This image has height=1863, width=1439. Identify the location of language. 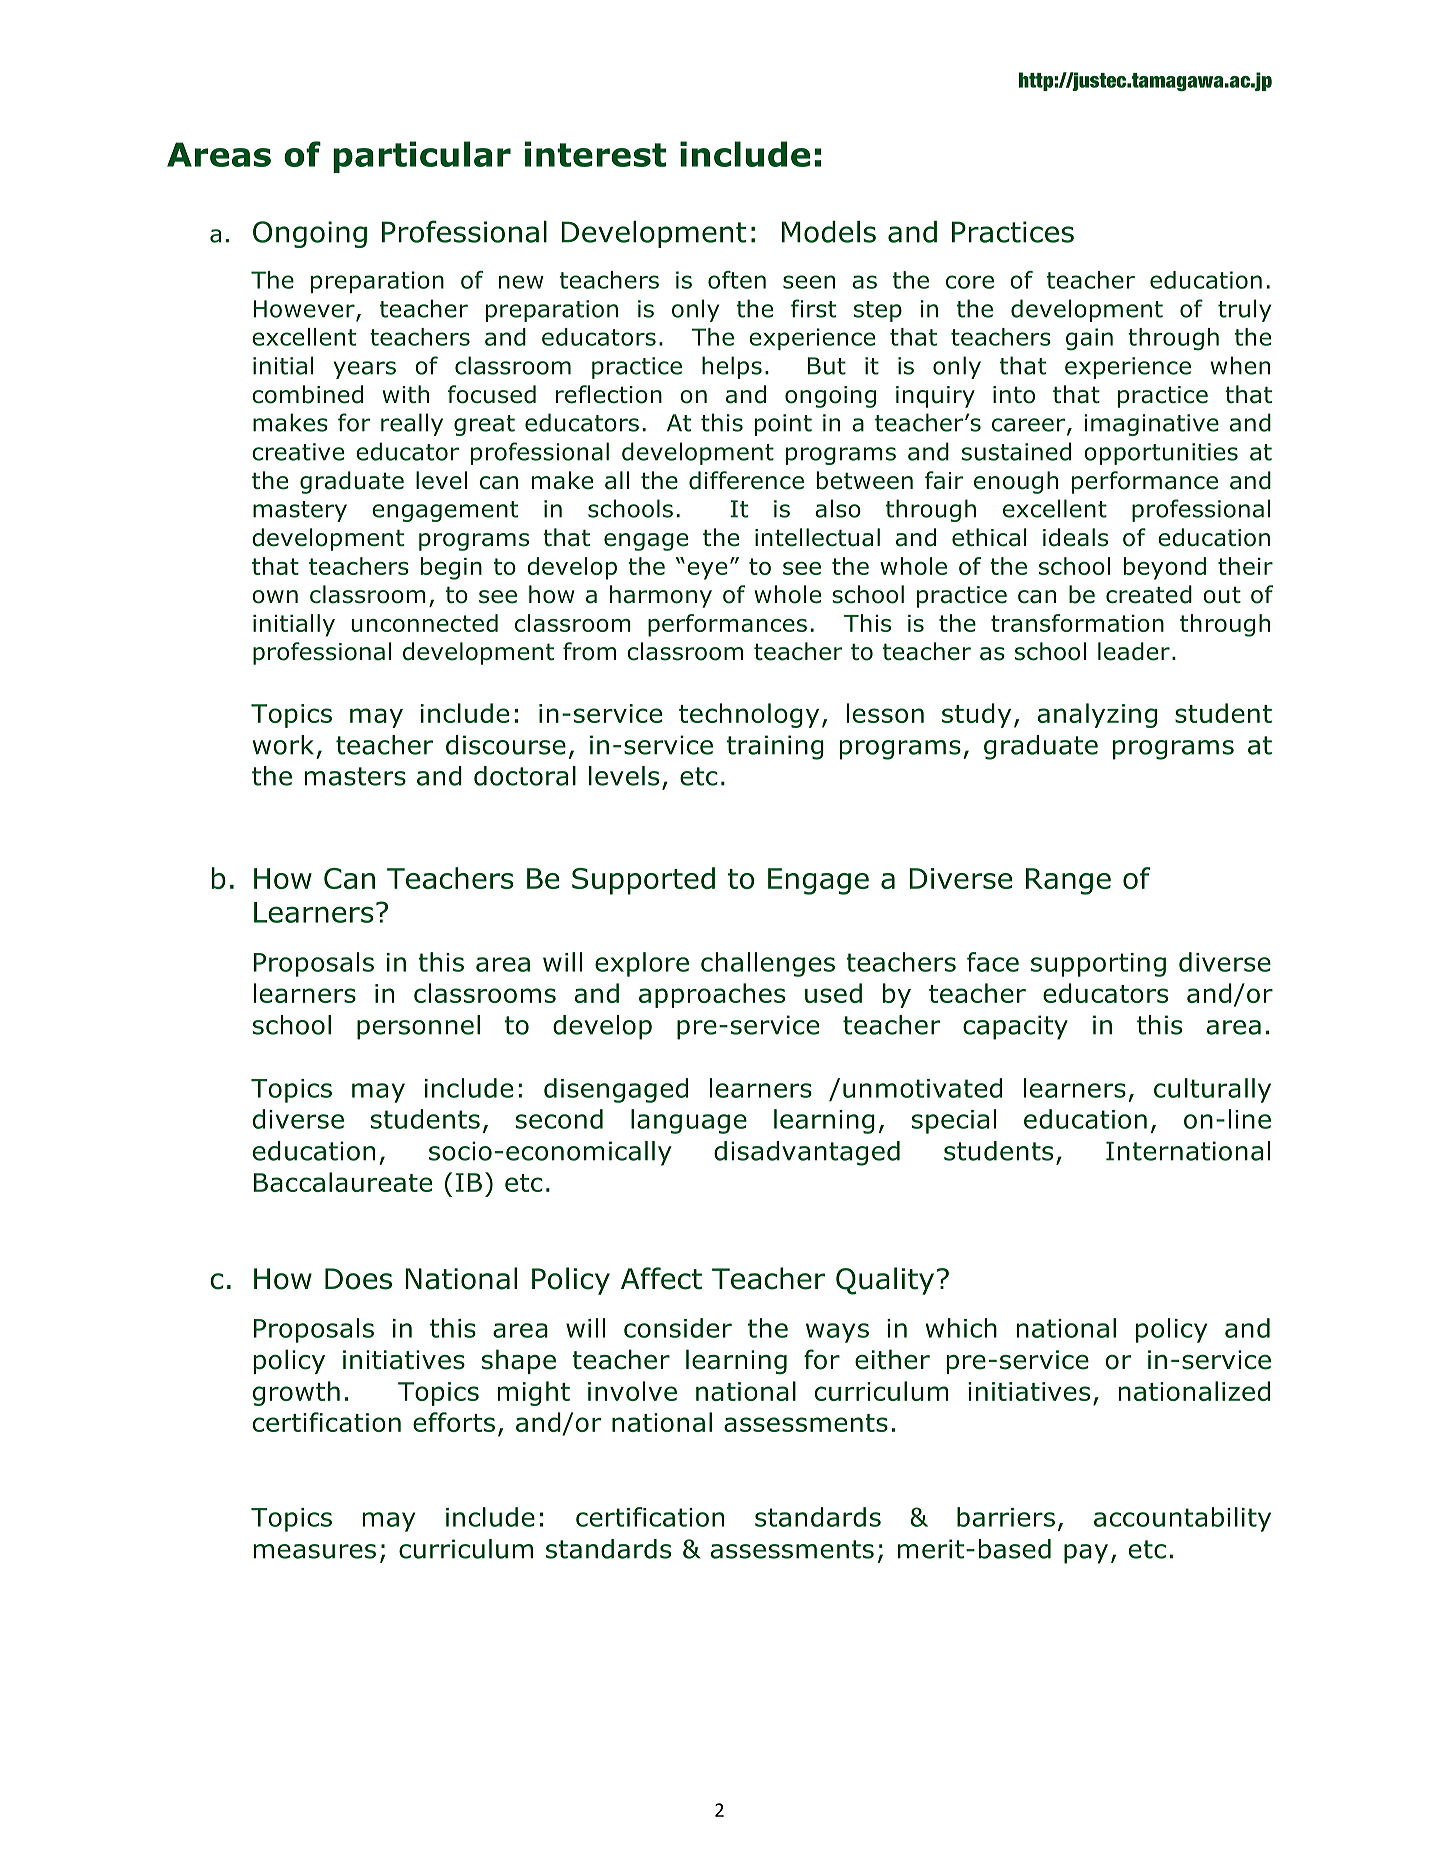
(689, 1121).
